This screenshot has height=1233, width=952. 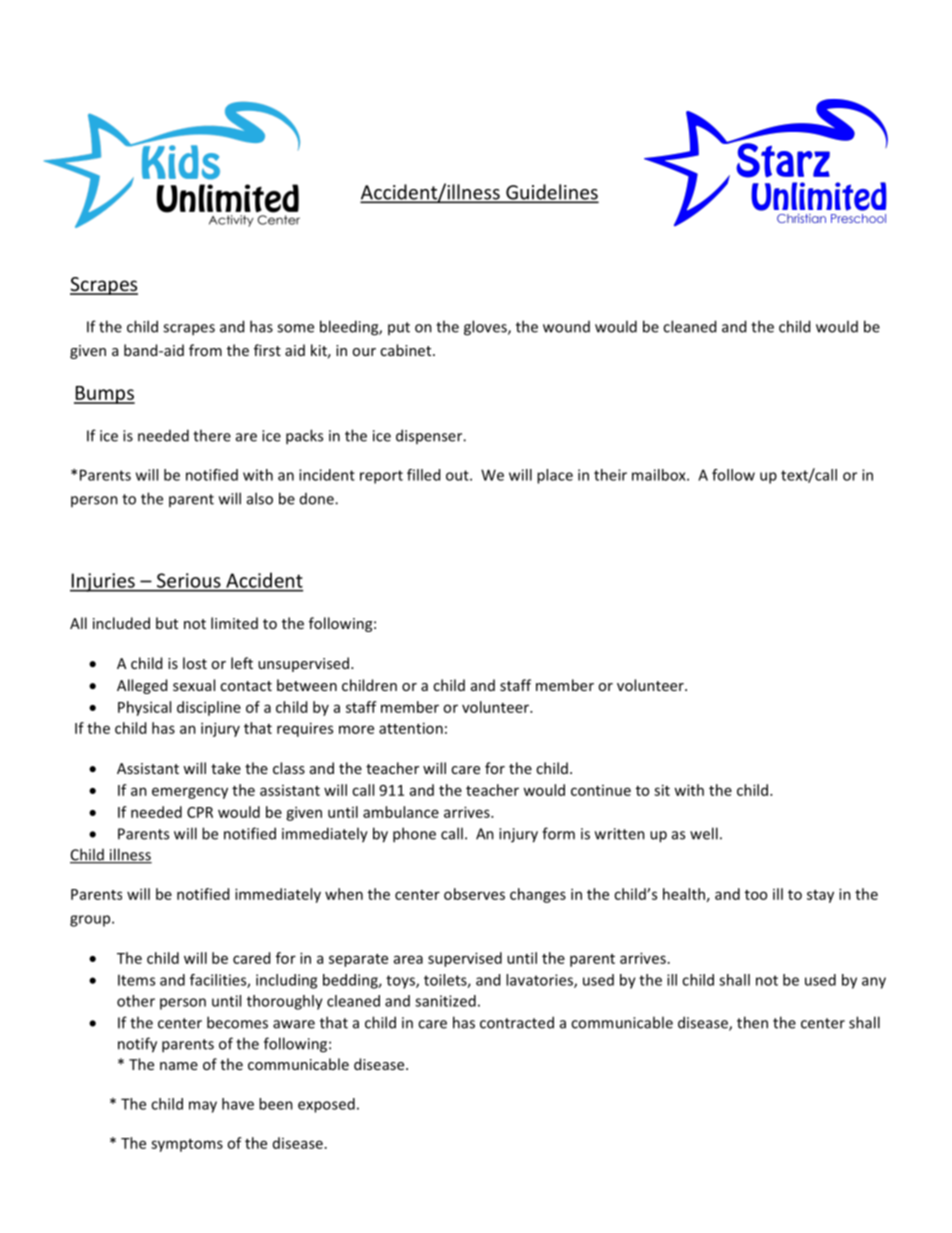 I want to click on their, so click(x=610, y=475).
